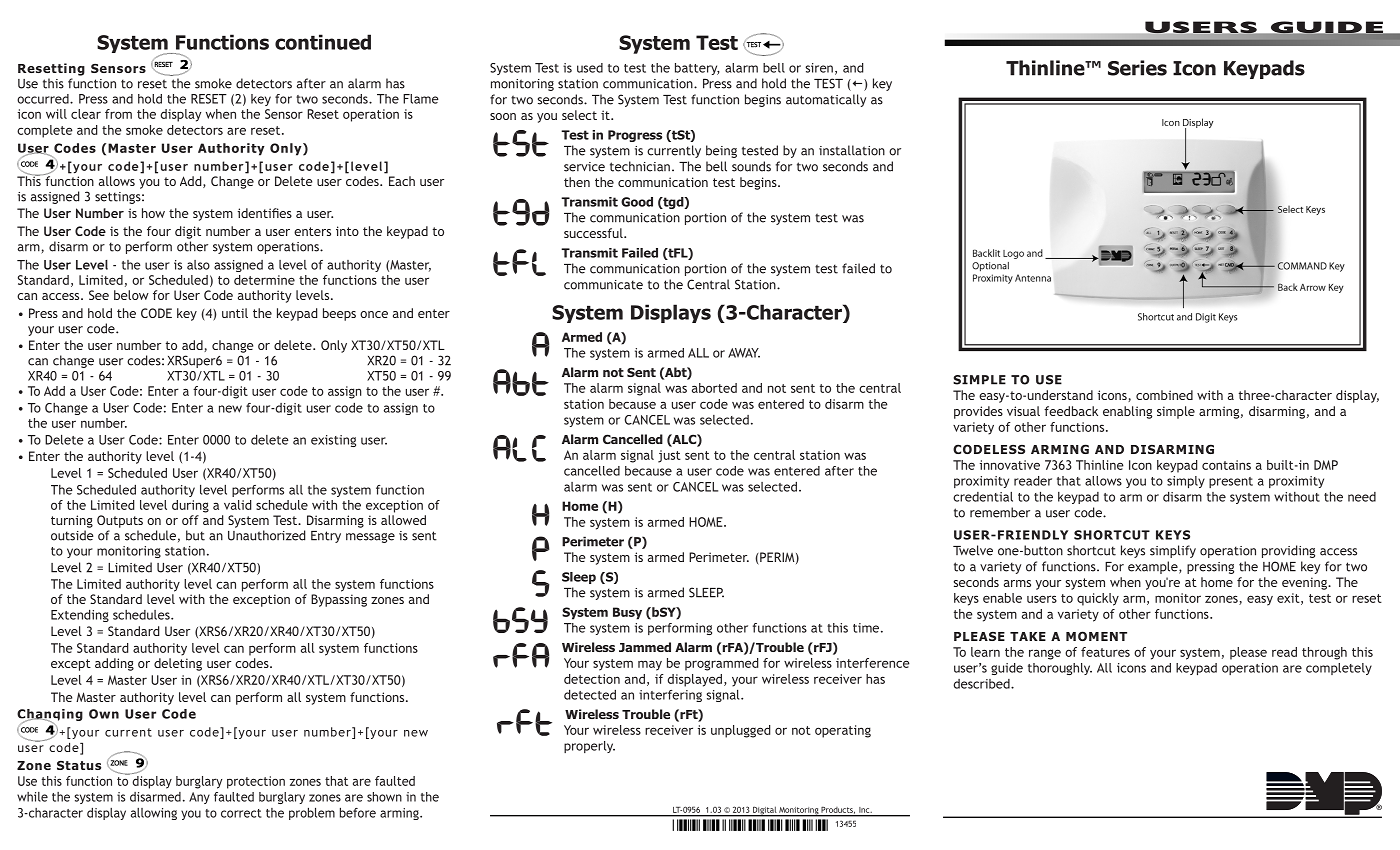  Describe the element at coordinates (1137, 68) in the screenshot. I see `Series` at that location.
